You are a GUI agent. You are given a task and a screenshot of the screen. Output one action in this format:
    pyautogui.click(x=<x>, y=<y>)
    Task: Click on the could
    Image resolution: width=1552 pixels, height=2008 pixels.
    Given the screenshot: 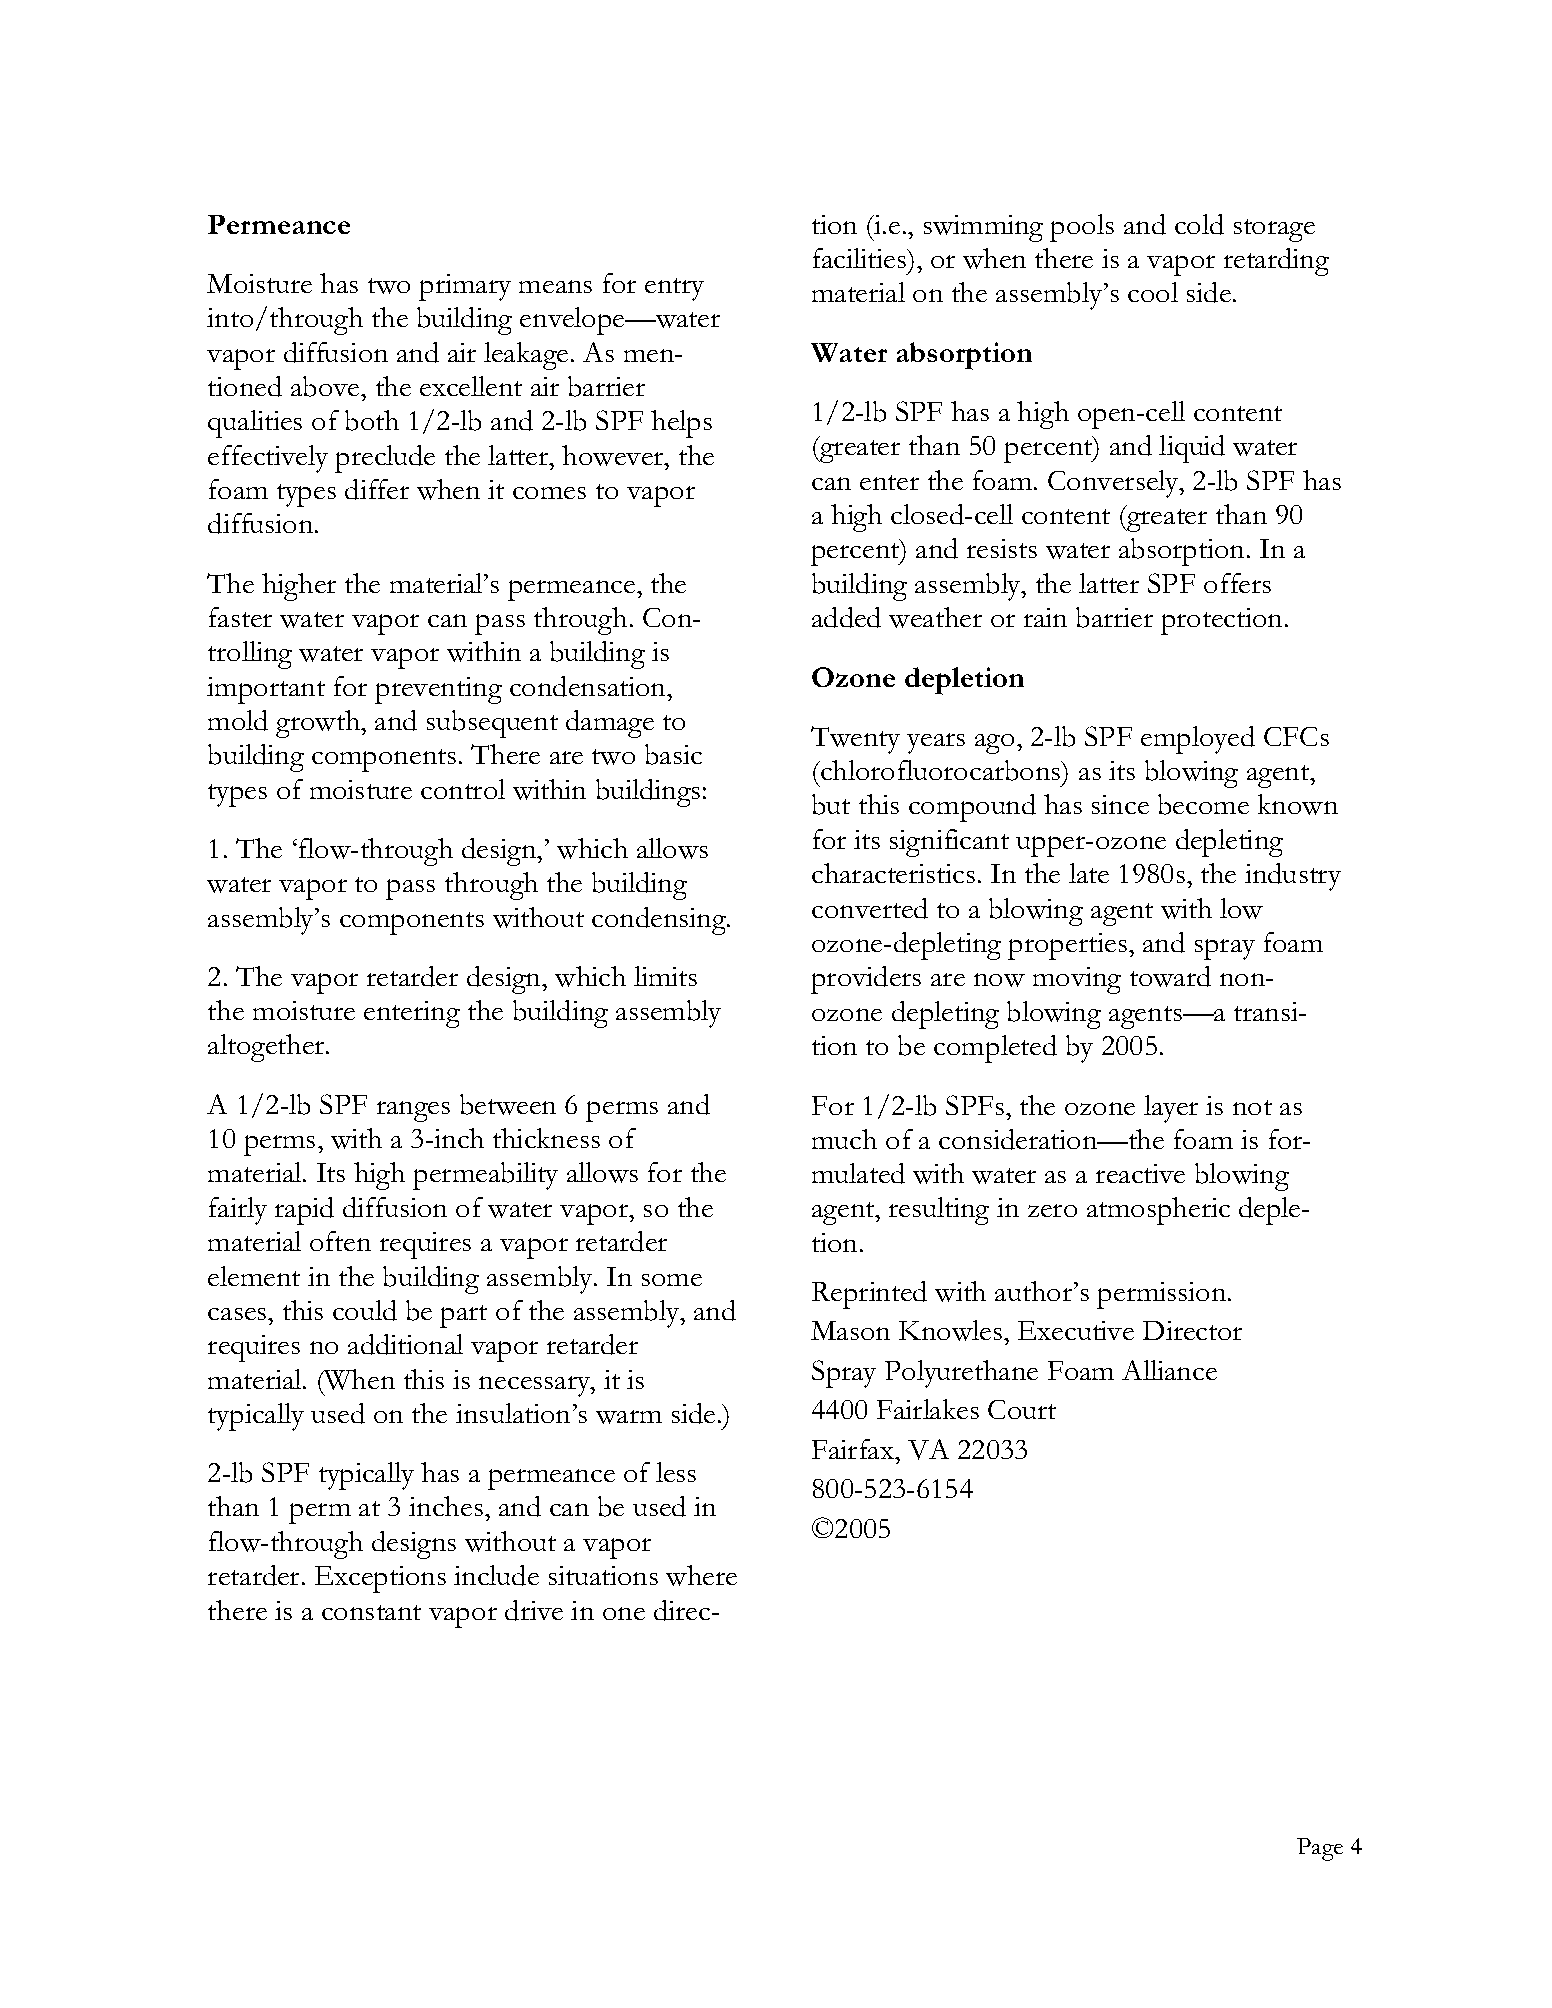 What is the action you would take?
    pyautogui.click(x=365, y=1310)
